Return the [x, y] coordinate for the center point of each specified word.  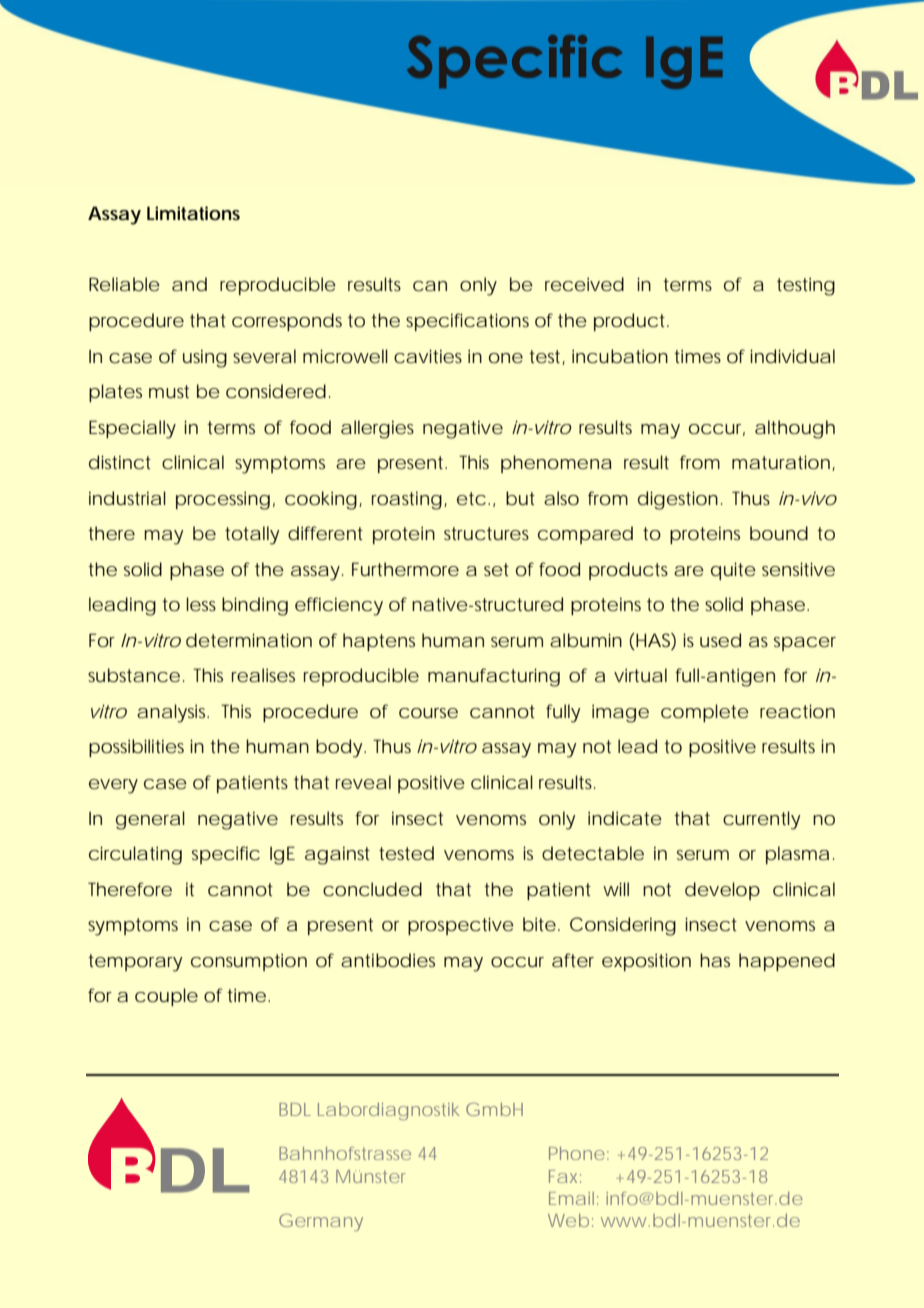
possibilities [136, 748]
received [584, 284]
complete [705, 713]
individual [792, 356]
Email [571, 1198]
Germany [321, 1222]
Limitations [193, 213]
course [428, 713]
